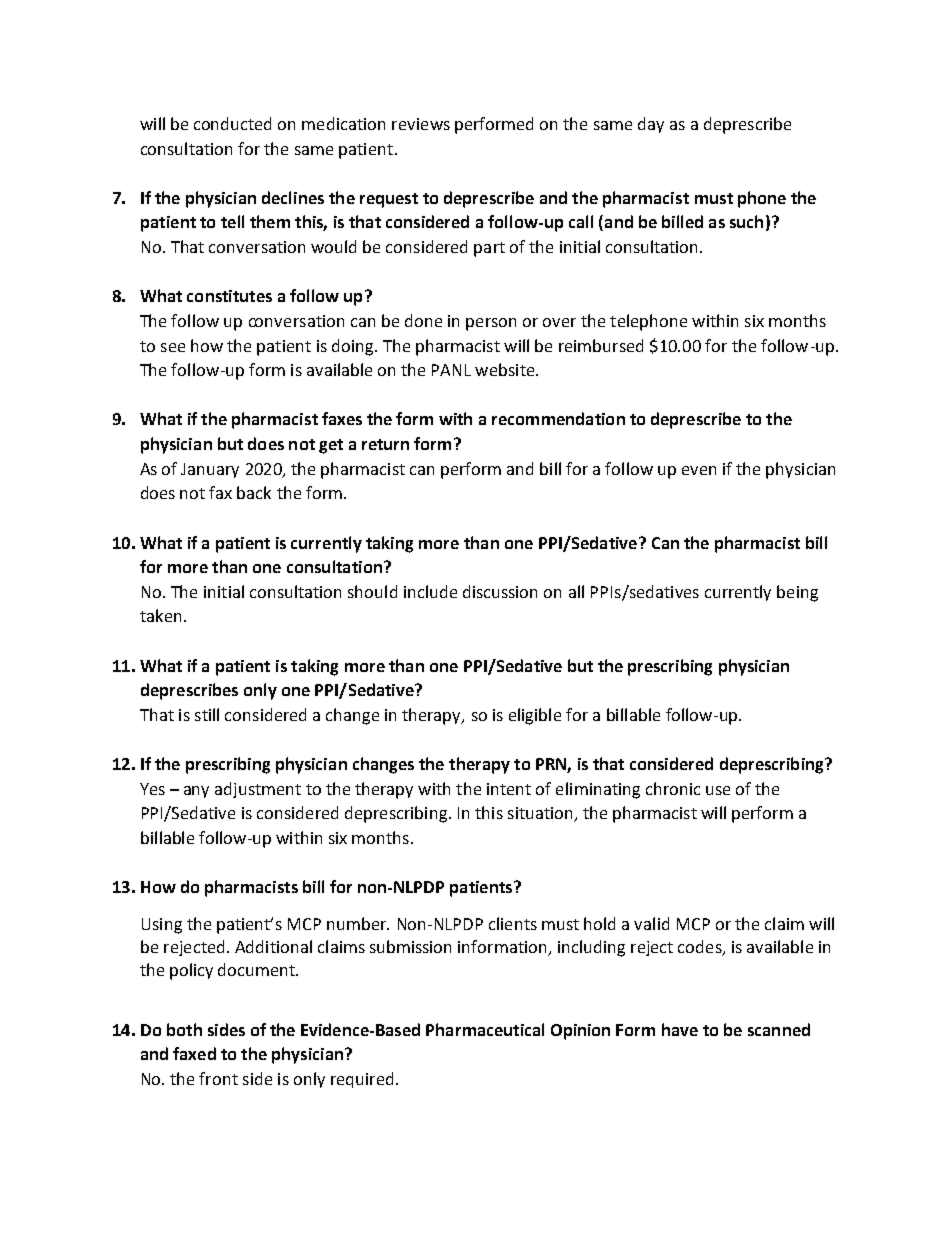 The width and height of the document is (952, 1233). Describe the element at coordinates (421, 124) in the document. I see `reviews` at that location.
